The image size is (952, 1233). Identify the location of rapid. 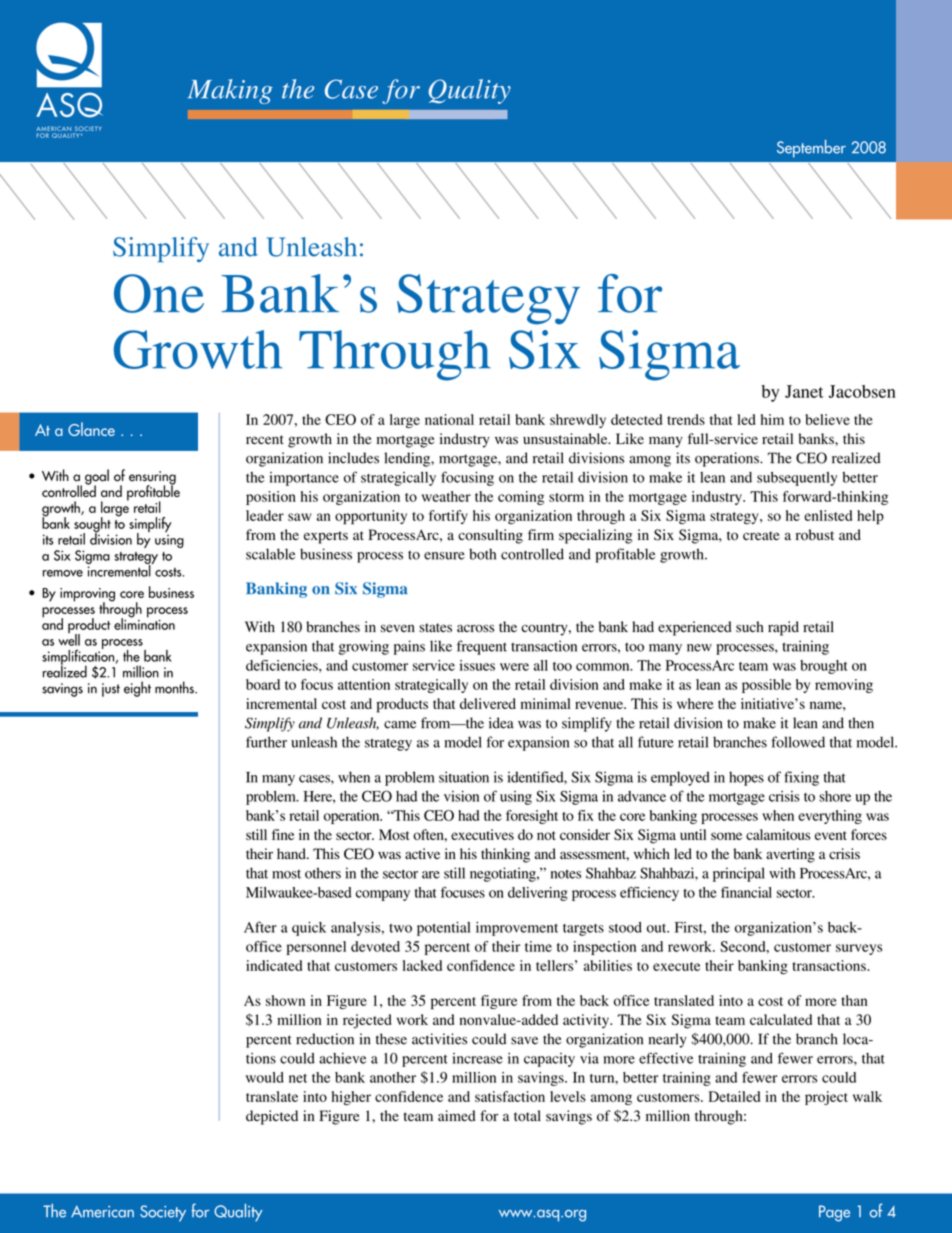
(783, 628).
